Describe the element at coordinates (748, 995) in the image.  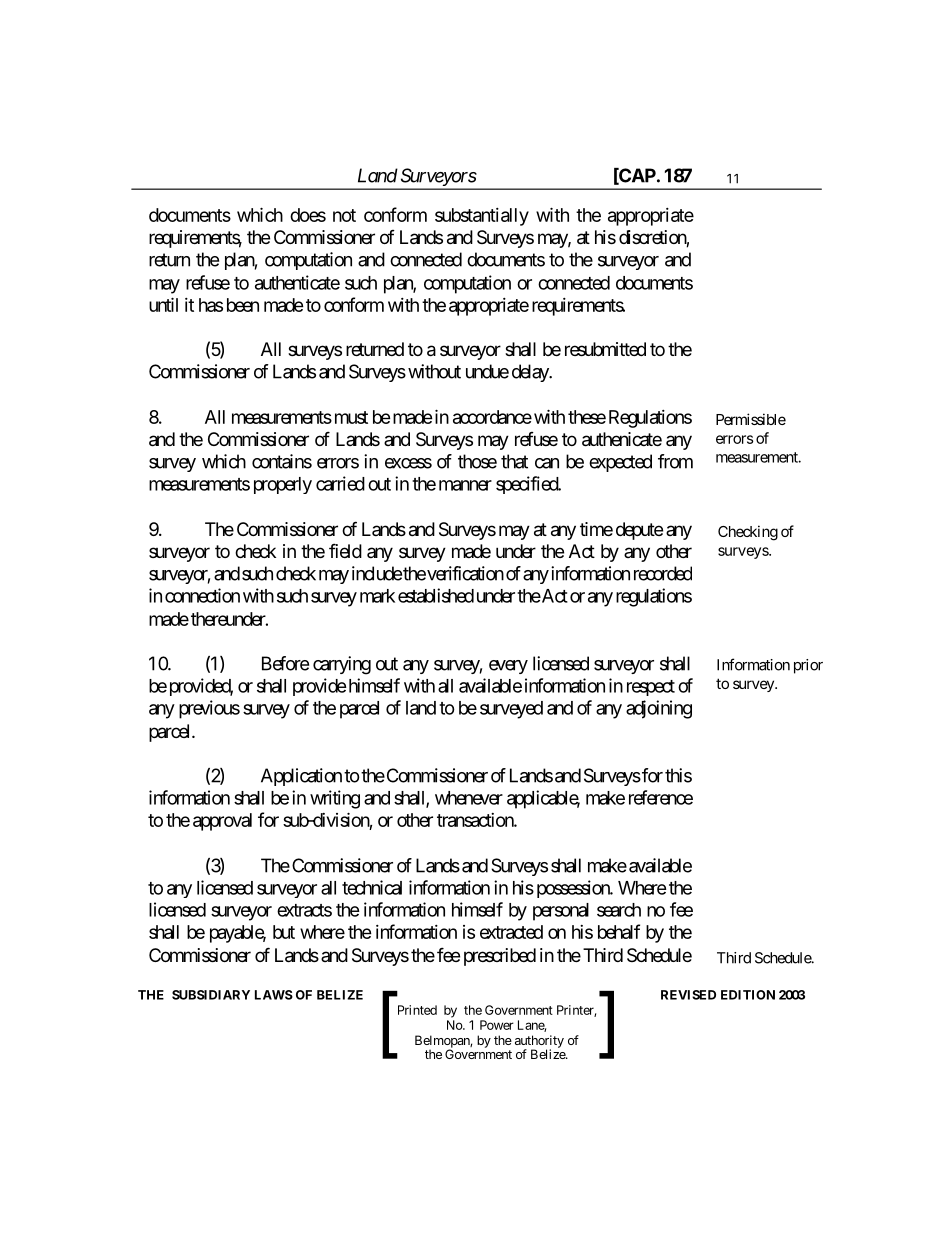
I see `EDITION` at that location.
